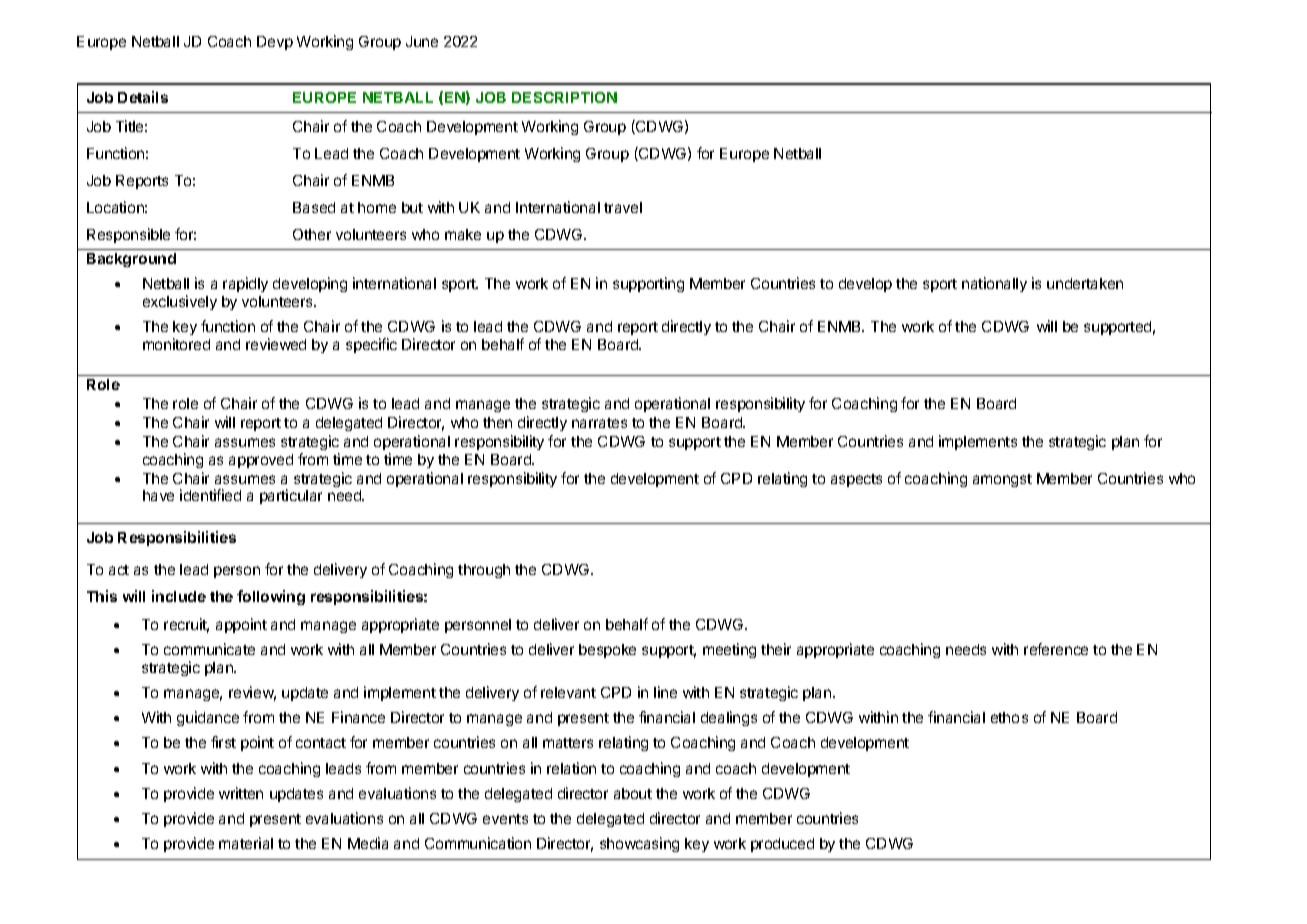  Describe the element at coordinates (245, 284) in the screenshot. I see `rapidly` at that location.
